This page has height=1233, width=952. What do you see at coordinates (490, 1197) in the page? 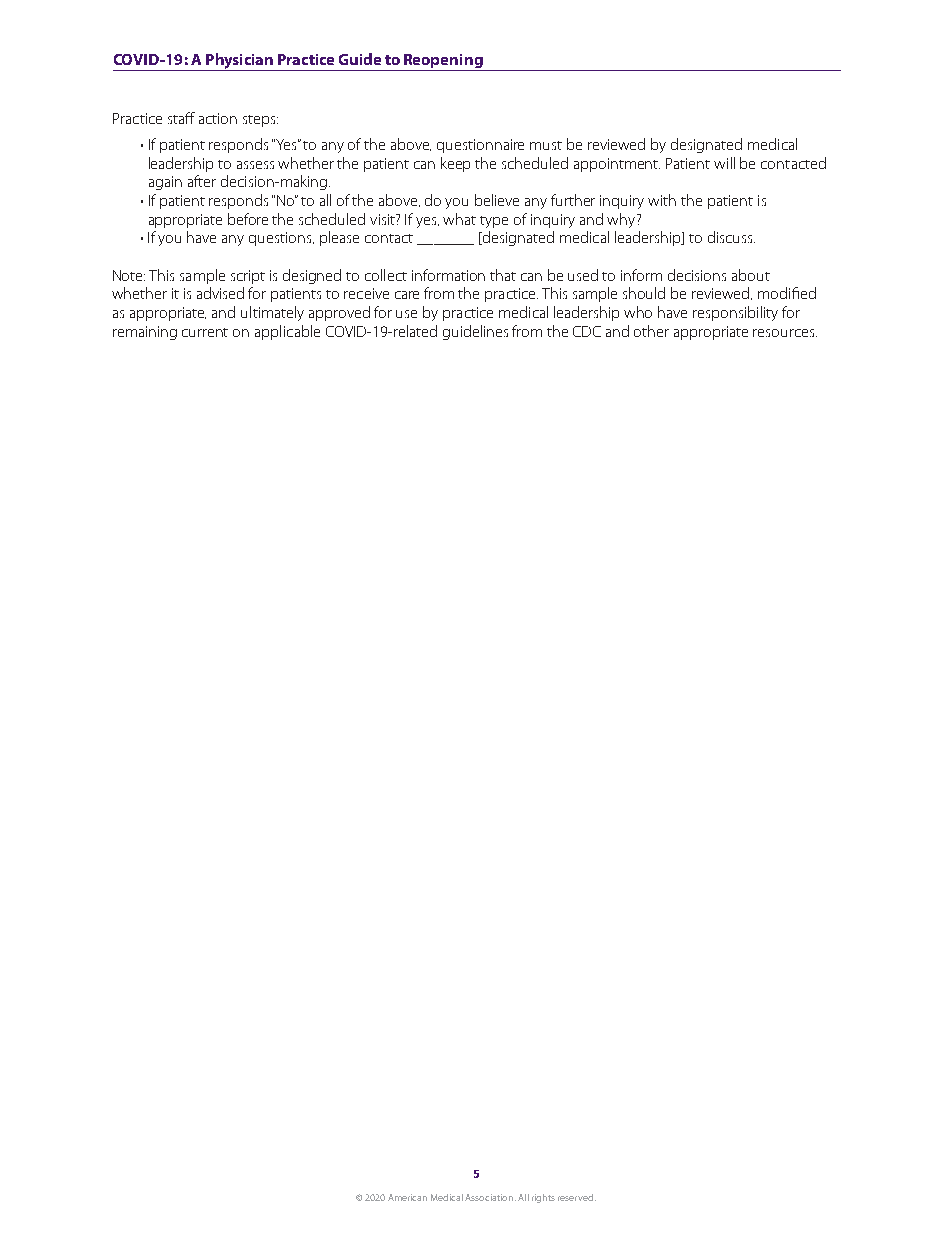
I see `Association` at bounding box center [490, 1197].
